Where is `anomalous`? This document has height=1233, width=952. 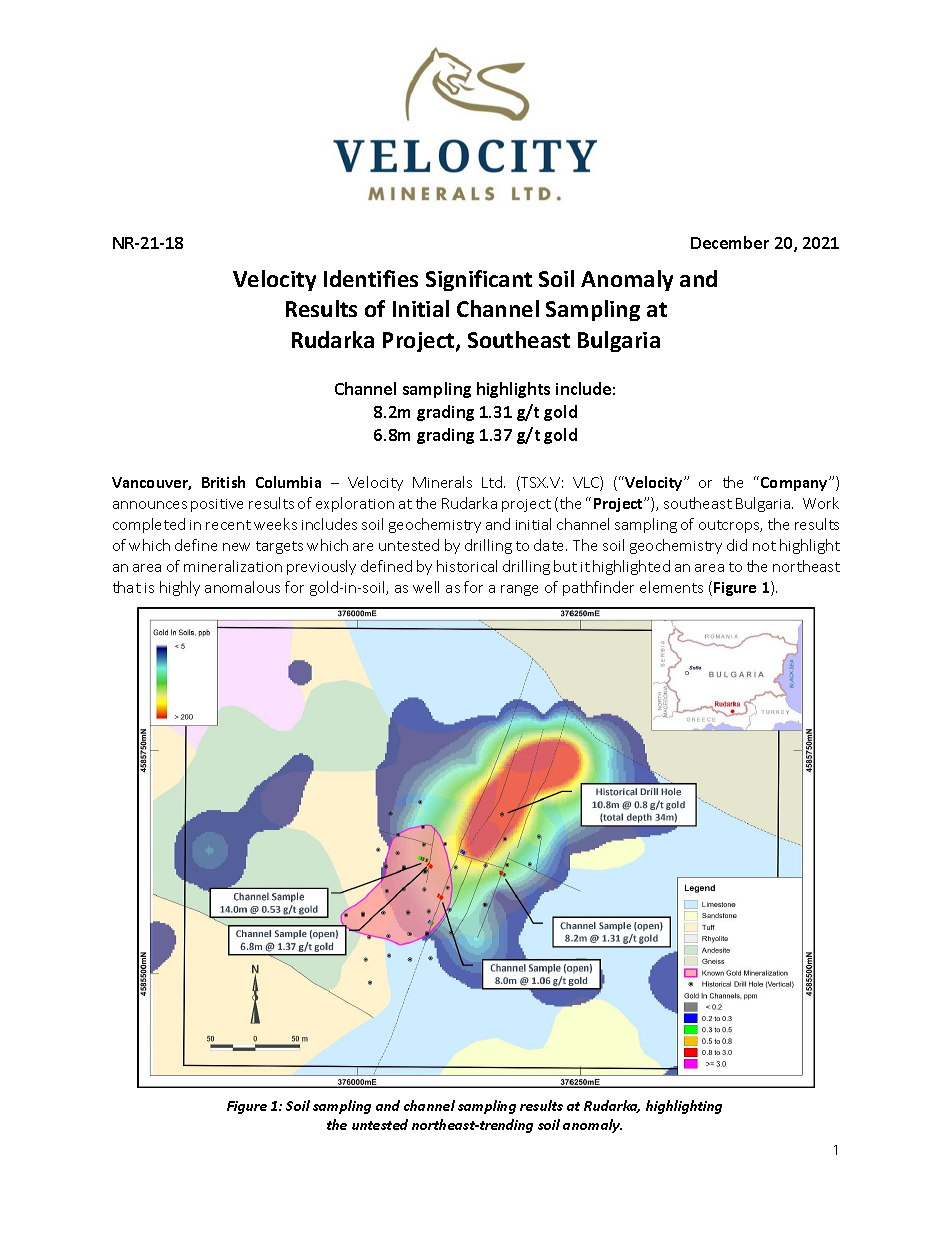
anomalous is located at coordinates (242, 587).
